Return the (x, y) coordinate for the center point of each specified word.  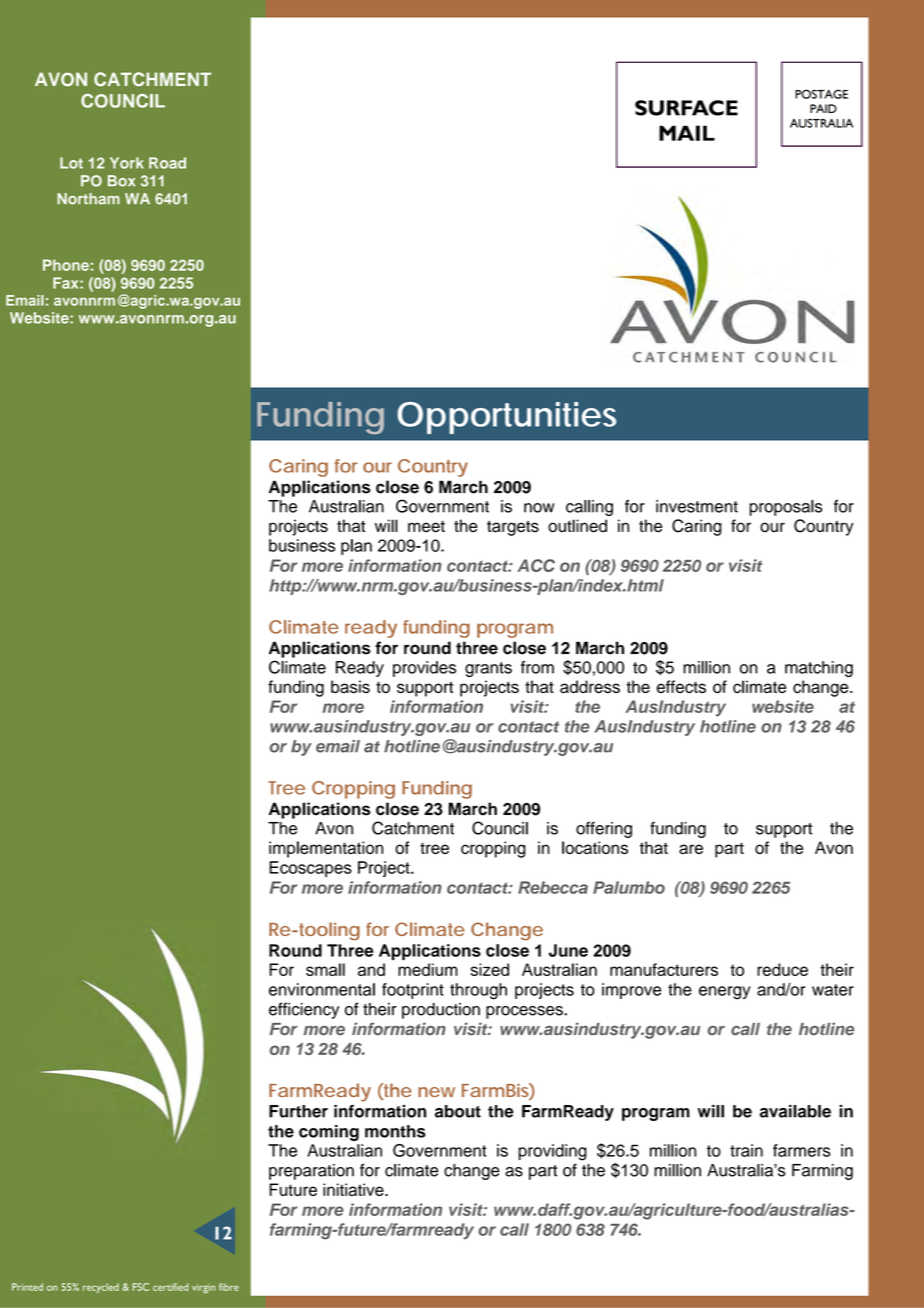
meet (426, 527)
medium (428, 969)
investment (697, 506)
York (127, 163)
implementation (326, 849)
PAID (823, 108)
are (691, 849)
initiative (354, 1189)
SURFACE (686, 108)
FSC (141, 1287)
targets (513, 528)
